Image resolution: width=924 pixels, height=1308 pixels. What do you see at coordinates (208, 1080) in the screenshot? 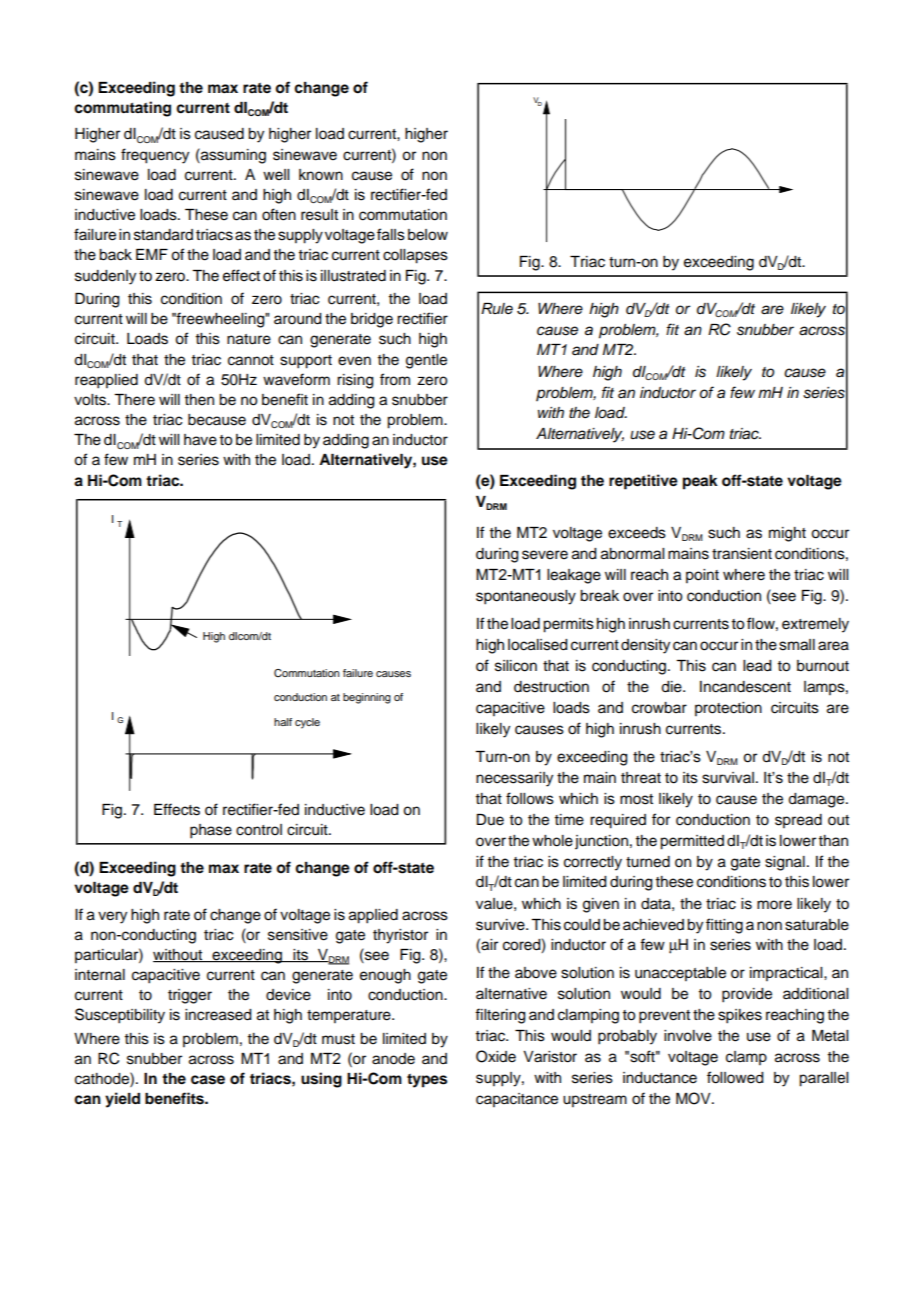
I see `case` at bounding box center [208, 1080].
